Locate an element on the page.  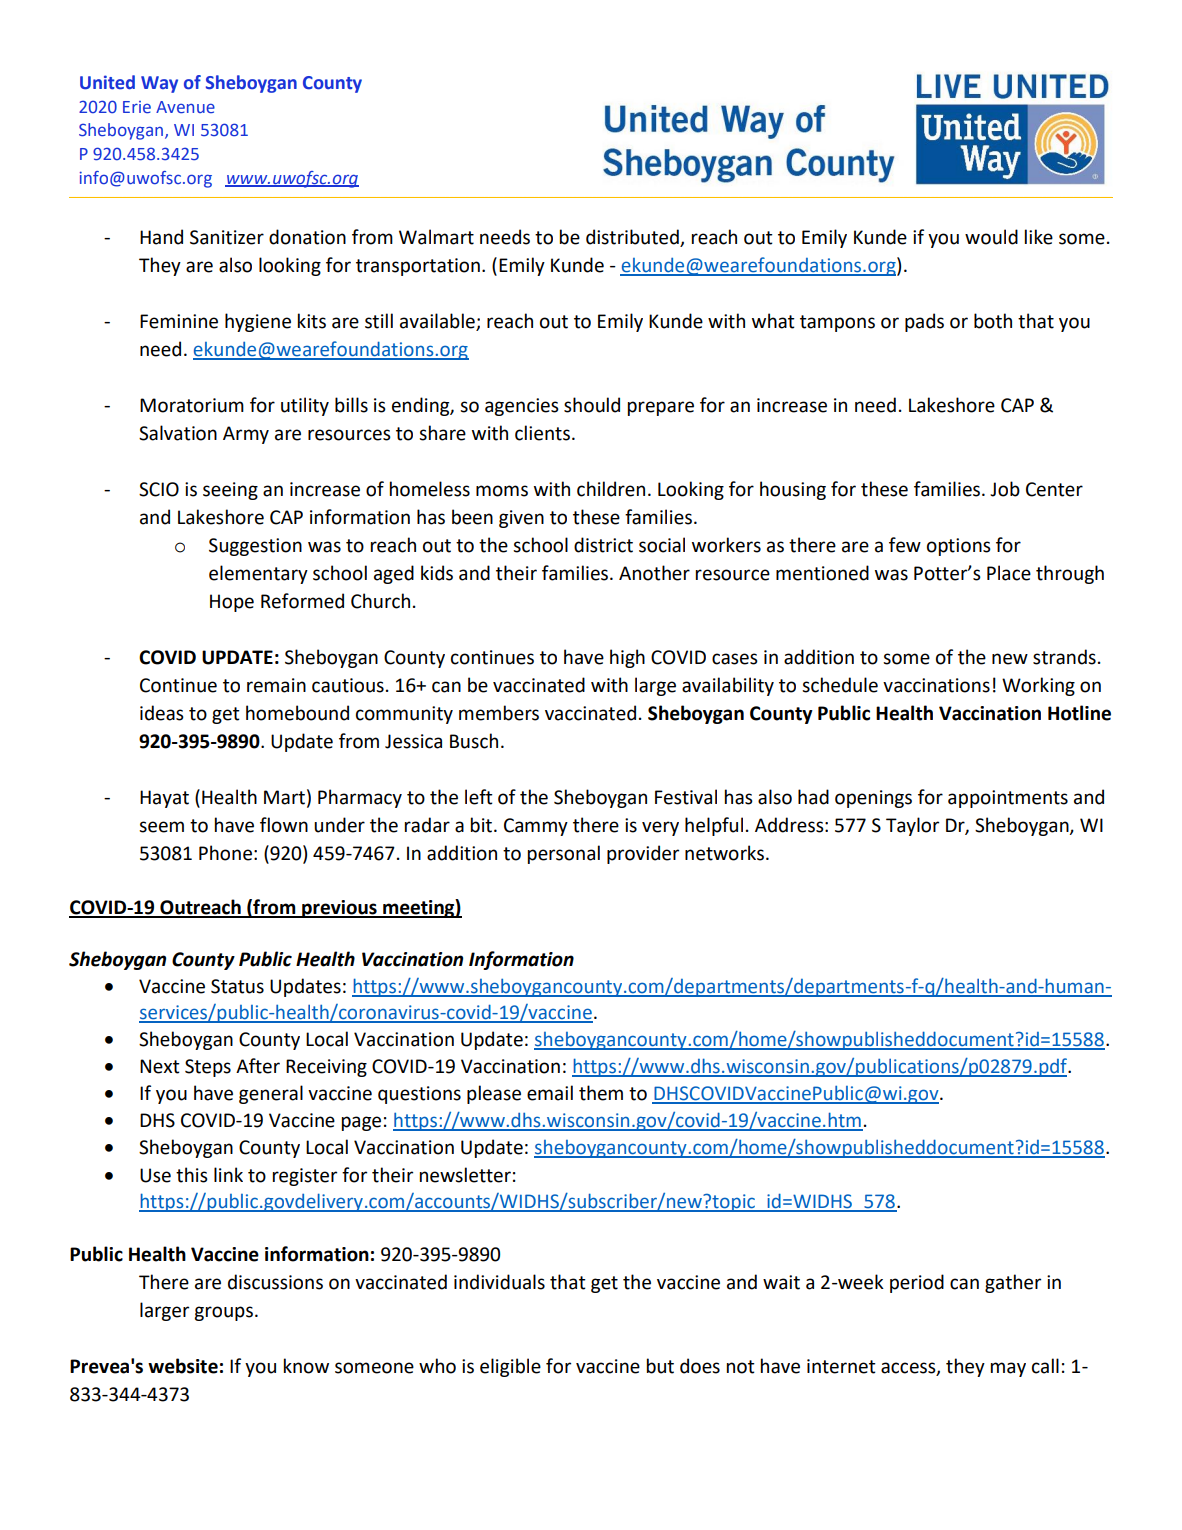
would is located at coordinates (991, 237).
